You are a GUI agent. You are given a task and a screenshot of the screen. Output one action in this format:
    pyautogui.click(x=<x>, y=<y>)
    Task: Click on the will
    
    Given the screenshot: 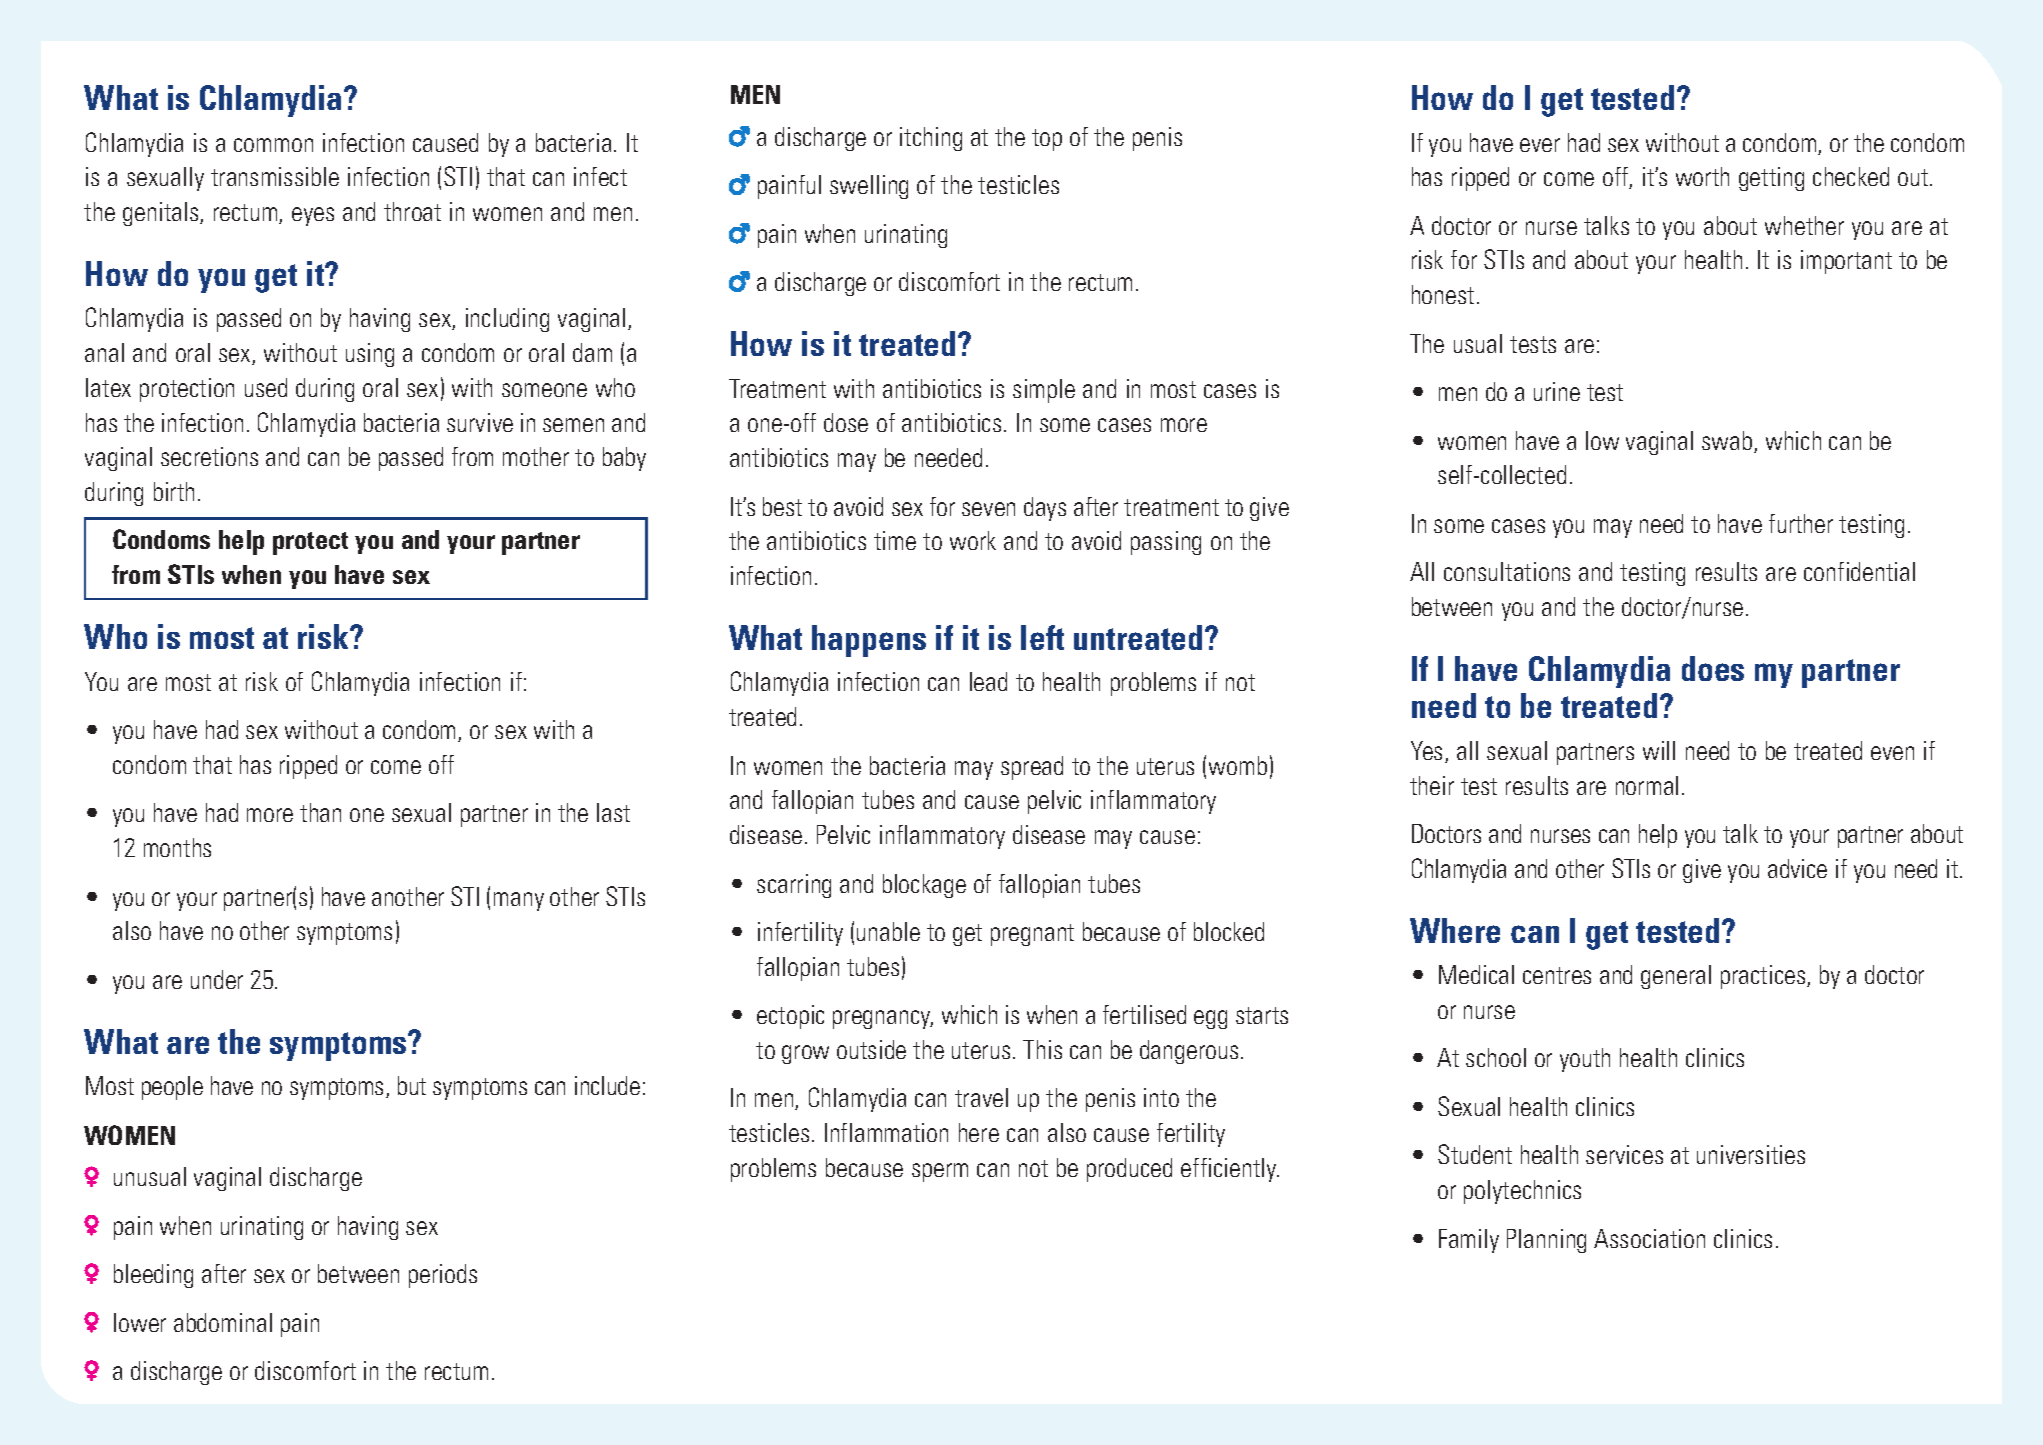 What is the action you would take?
    pyautogui.click(x=1659, y=750)
